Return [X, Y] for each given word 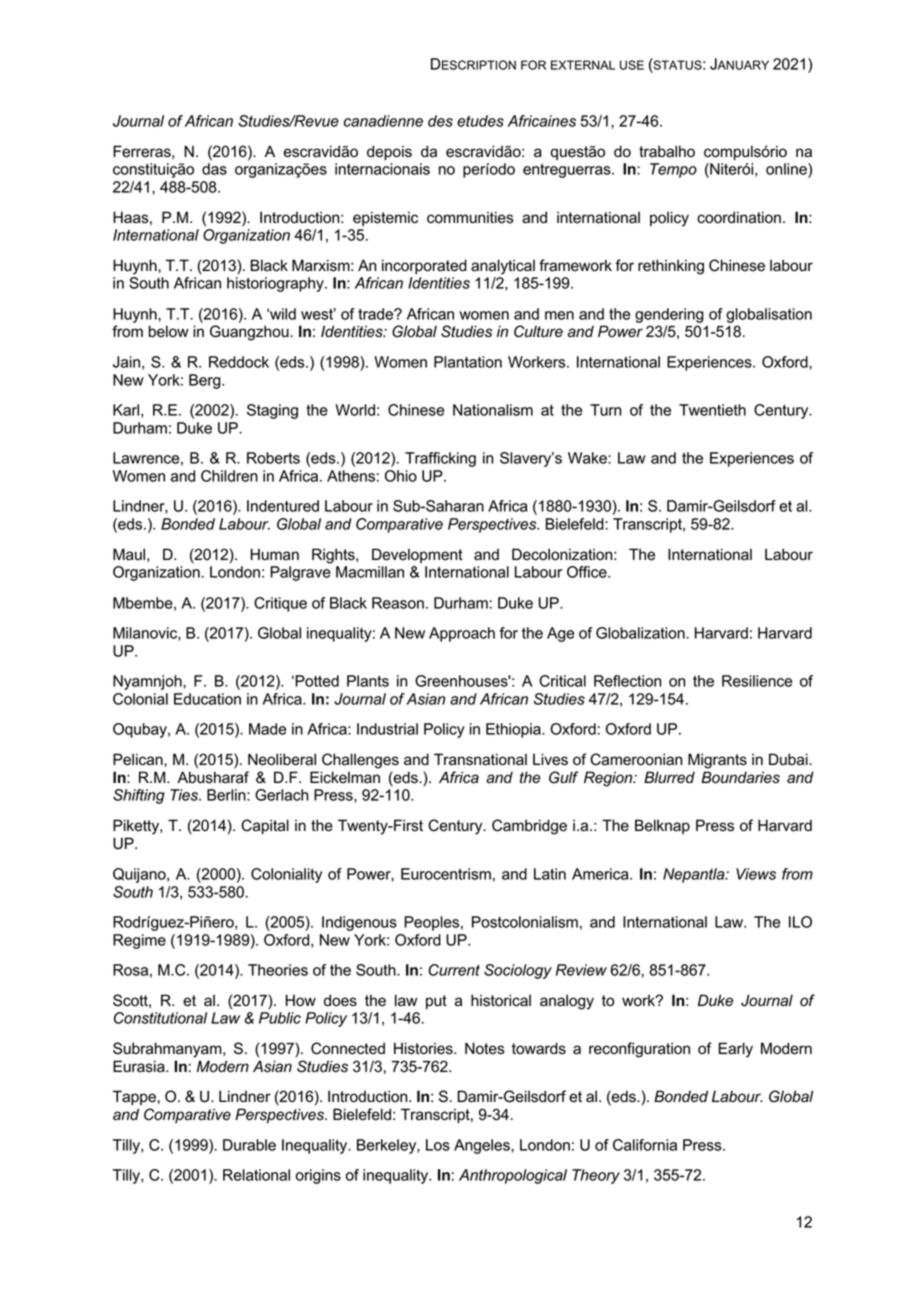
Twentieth [712, 410]
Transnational [480, 759]
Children [229, 476]
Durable [249, 1145]
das [214, 169]
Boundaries [740, 777]
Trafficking [440, 459]
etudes [480, 121]
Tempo [673, 170]
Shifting [139, 796]
